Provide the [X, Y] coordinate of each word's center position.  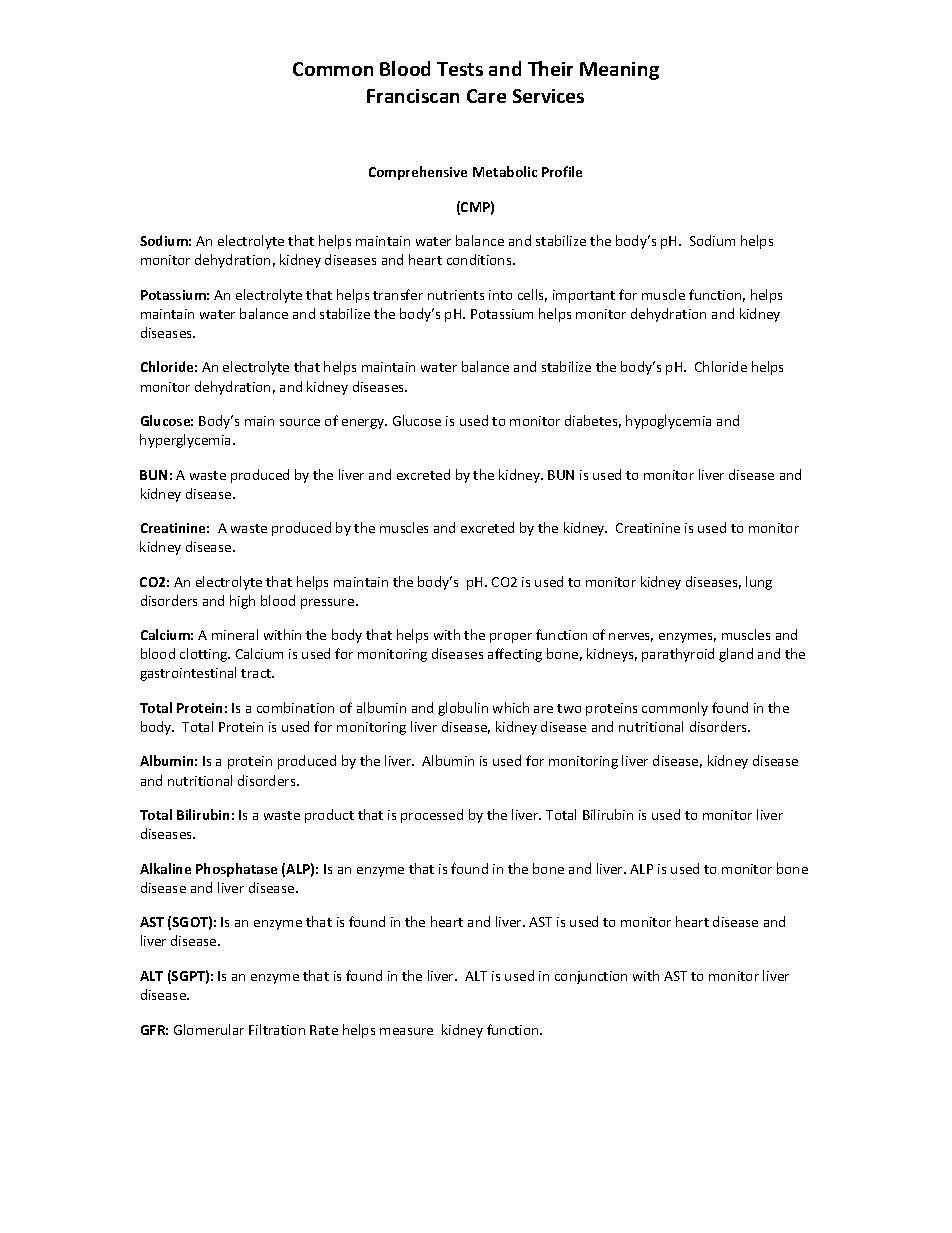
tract [257, 673]
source [300, 422]
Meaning [619, 71]
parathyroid [678, 655]
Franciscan [413, 96]
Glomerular [209, 1029]
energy [364, 424]
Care [486, 96]
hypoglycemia [668, 422]
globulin [463, 709]
